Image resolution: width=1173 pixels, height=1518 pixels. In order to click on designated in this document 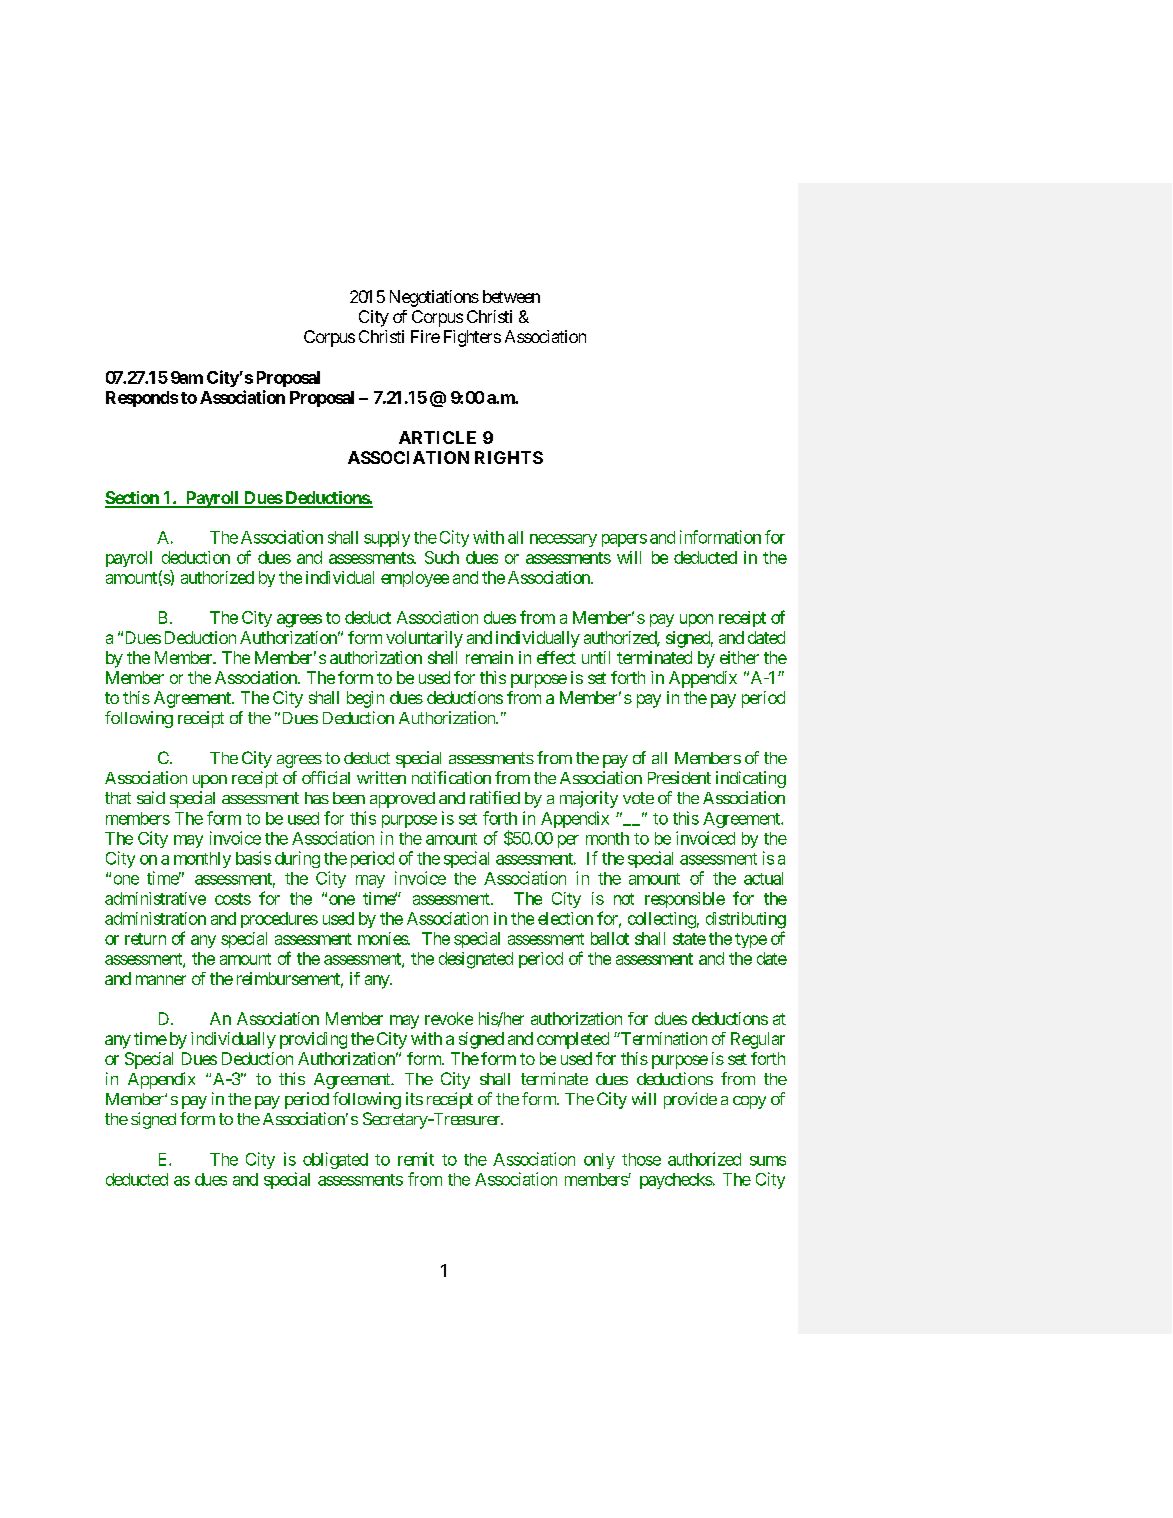, I will do `click(476, 960)`.
